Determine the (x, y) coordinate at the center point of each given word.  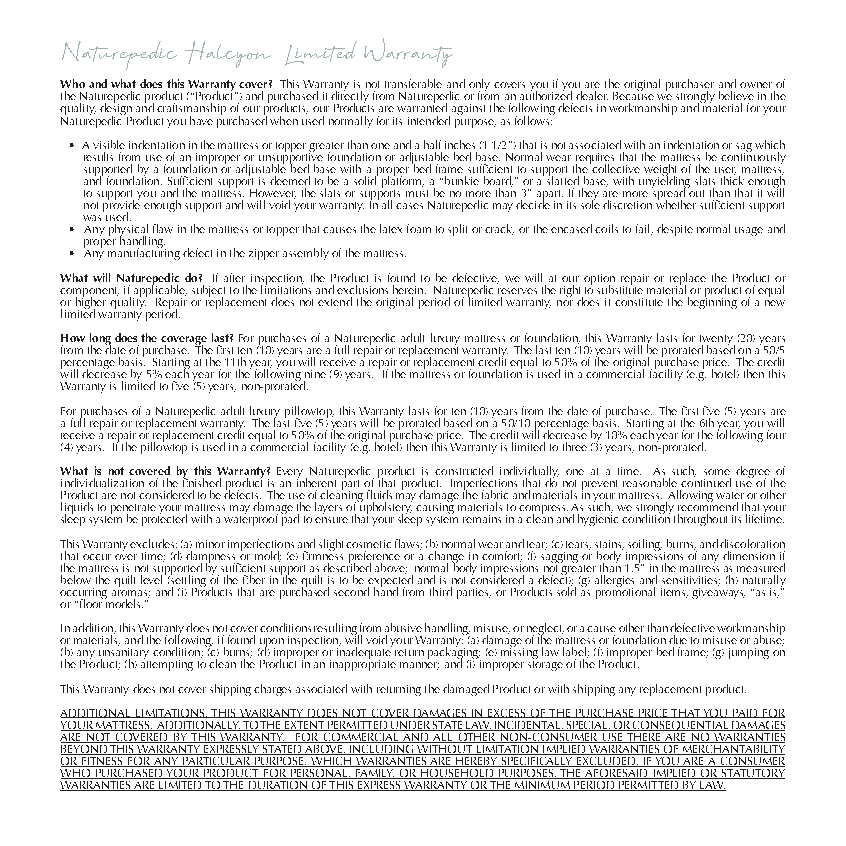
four (776, 434)
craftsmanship (191, 110)
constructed (464, 470)
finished (202, 481)
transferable (413, 83)
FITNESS (102, 760)
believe (736, 95)
